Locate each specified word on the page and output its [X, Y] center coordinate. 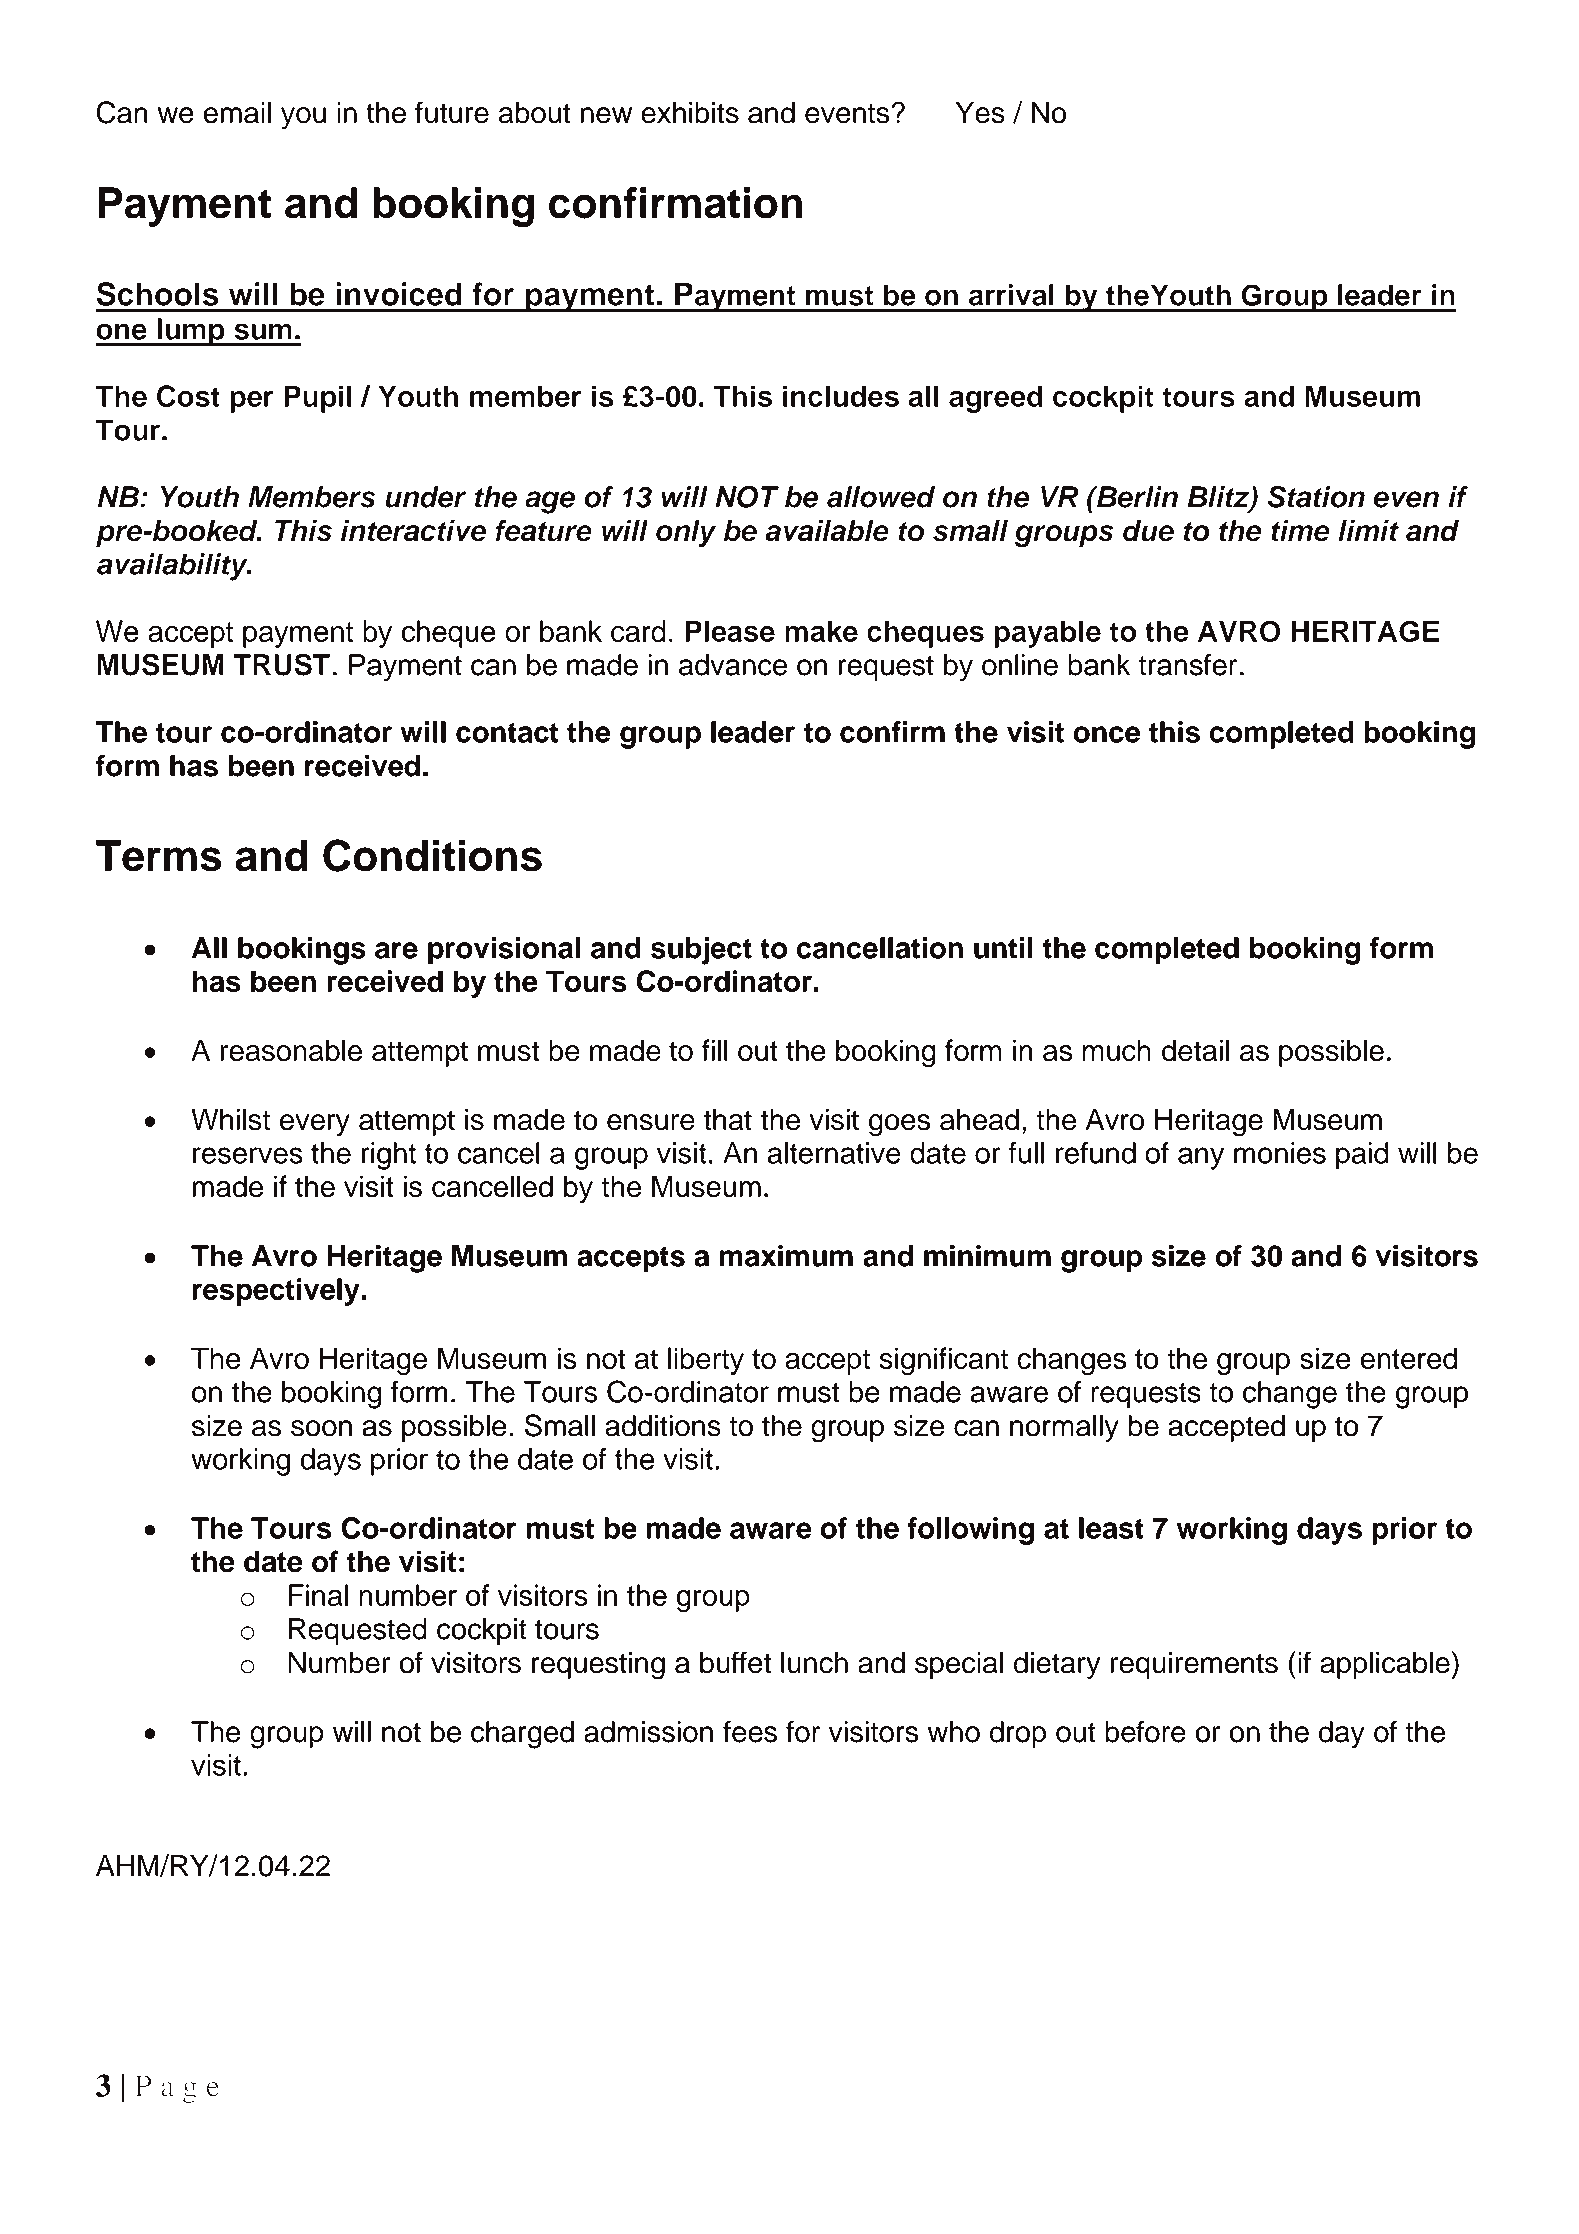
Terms [159, 856]
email [237, 112]
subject [701, 951]
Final [318, 1595]
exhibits [690, 112]
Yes [980, 112]
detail [1195, 1050]
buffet [735, 1662]
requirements [1194, 1665]
